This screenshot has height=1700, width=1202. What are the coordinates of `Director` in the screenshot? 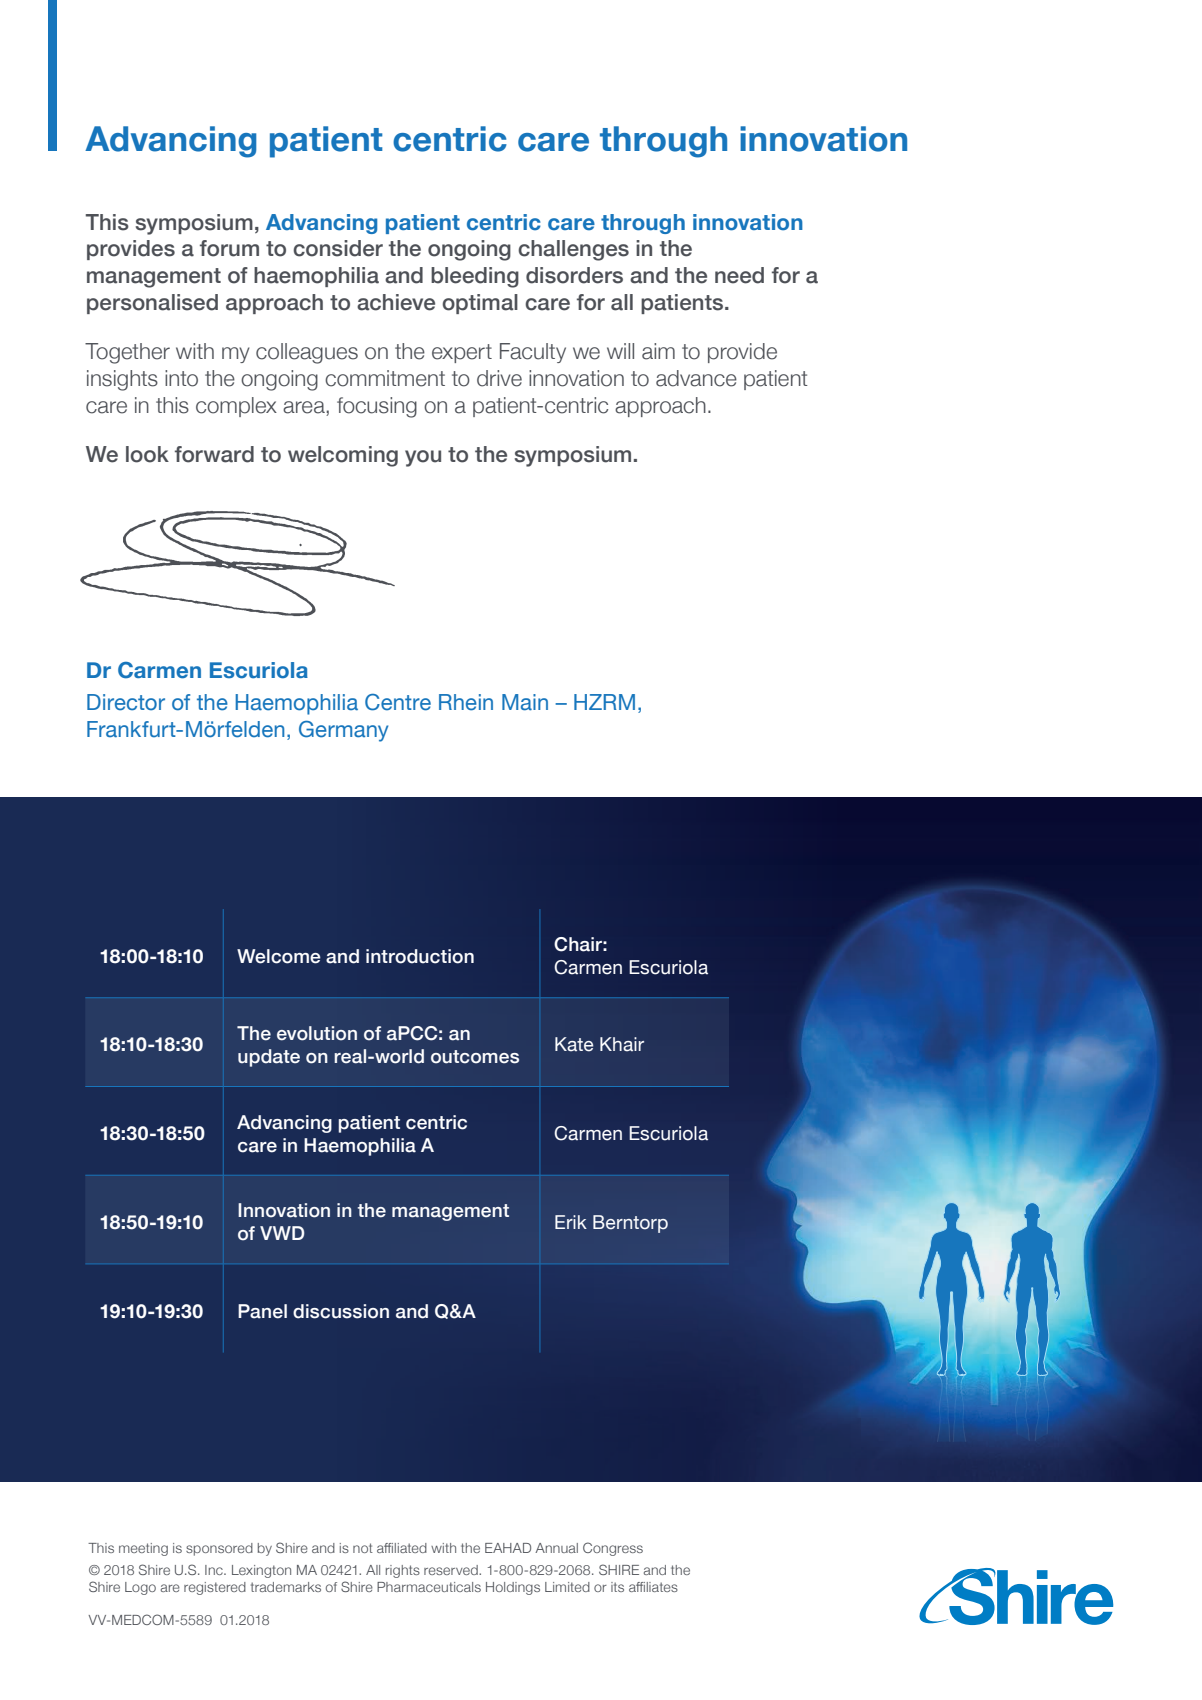 It's located at (126, 702).
